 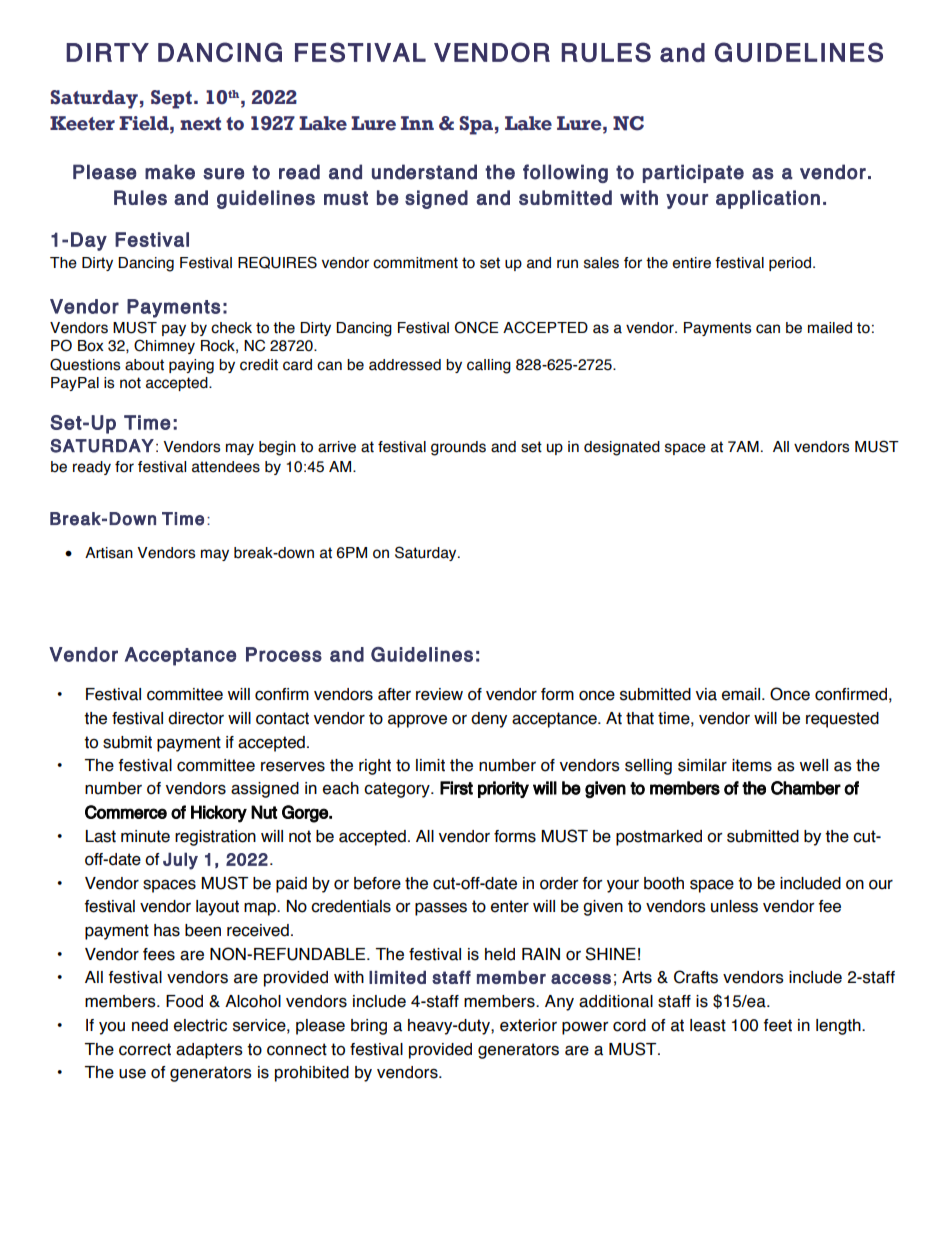 I want to click on correct, so click(x=145, y=1049).
